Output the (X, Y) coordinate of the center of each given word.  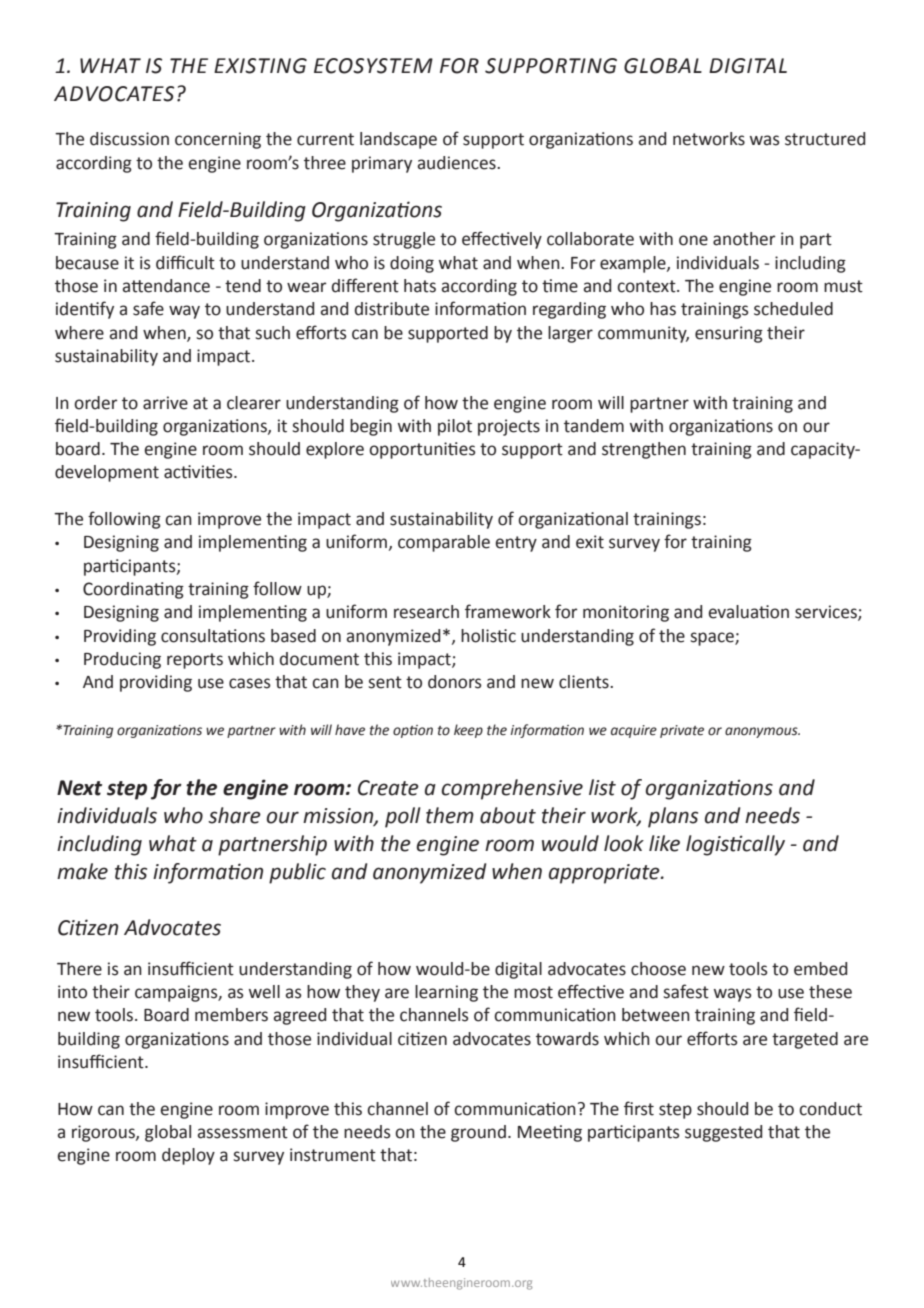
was (765, 140)
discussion (129, 139)
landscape (398, 140)
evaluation (748, 612)
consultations (213, 636)
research (426, 612)
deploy (188, 1156)
